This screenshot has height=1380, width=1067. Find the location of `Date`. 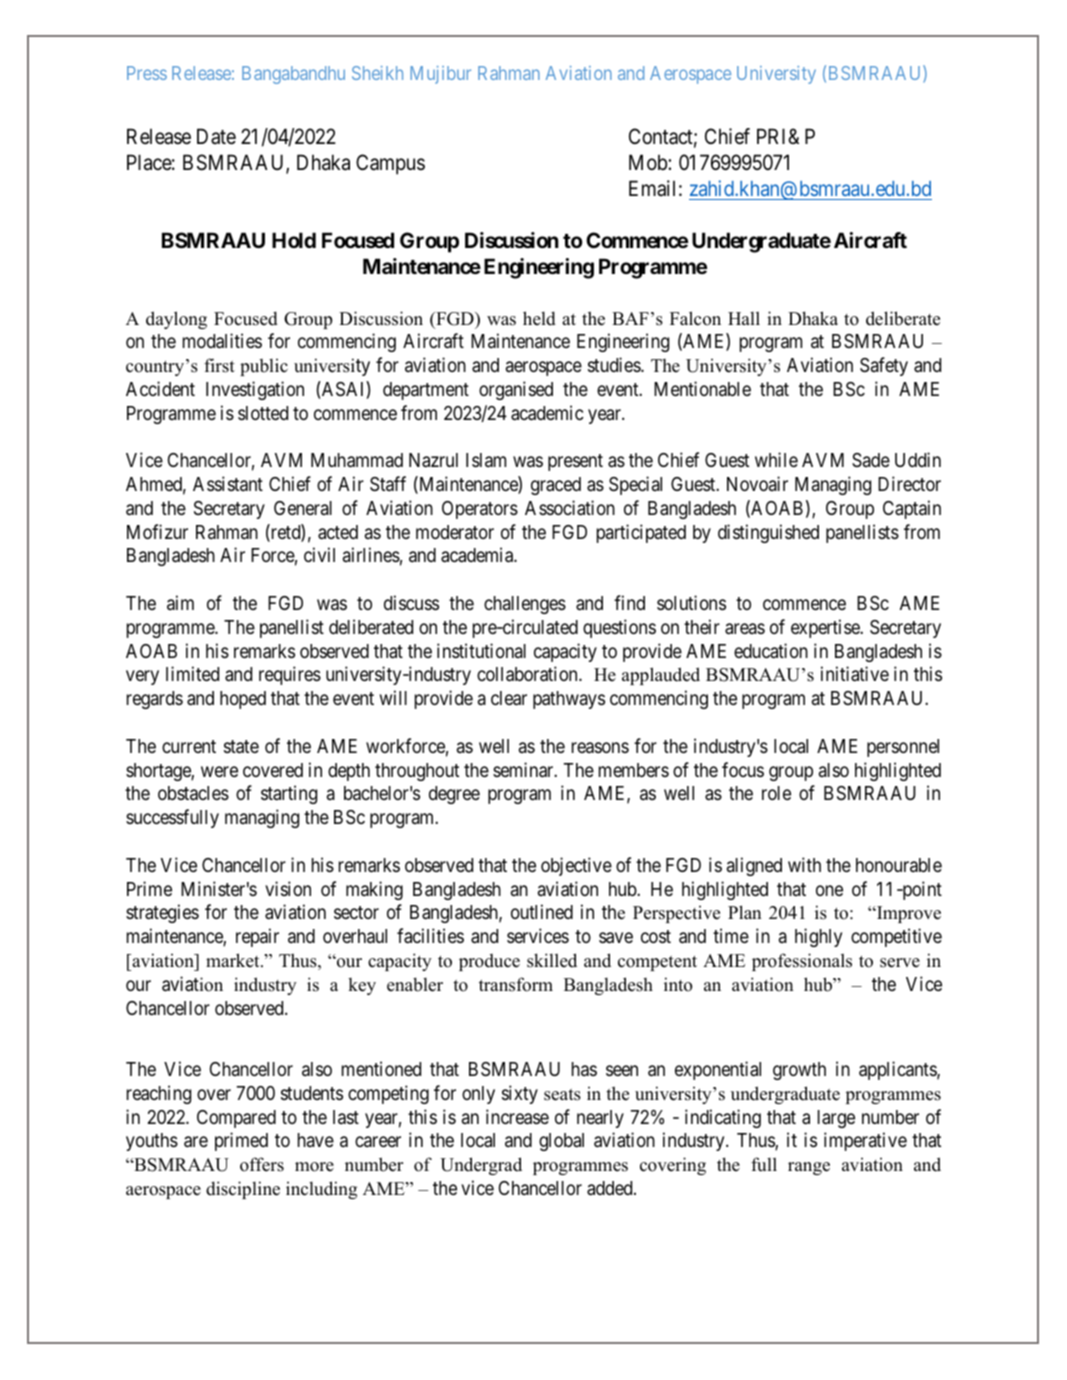

Date is located at coordinates (216, 137).
